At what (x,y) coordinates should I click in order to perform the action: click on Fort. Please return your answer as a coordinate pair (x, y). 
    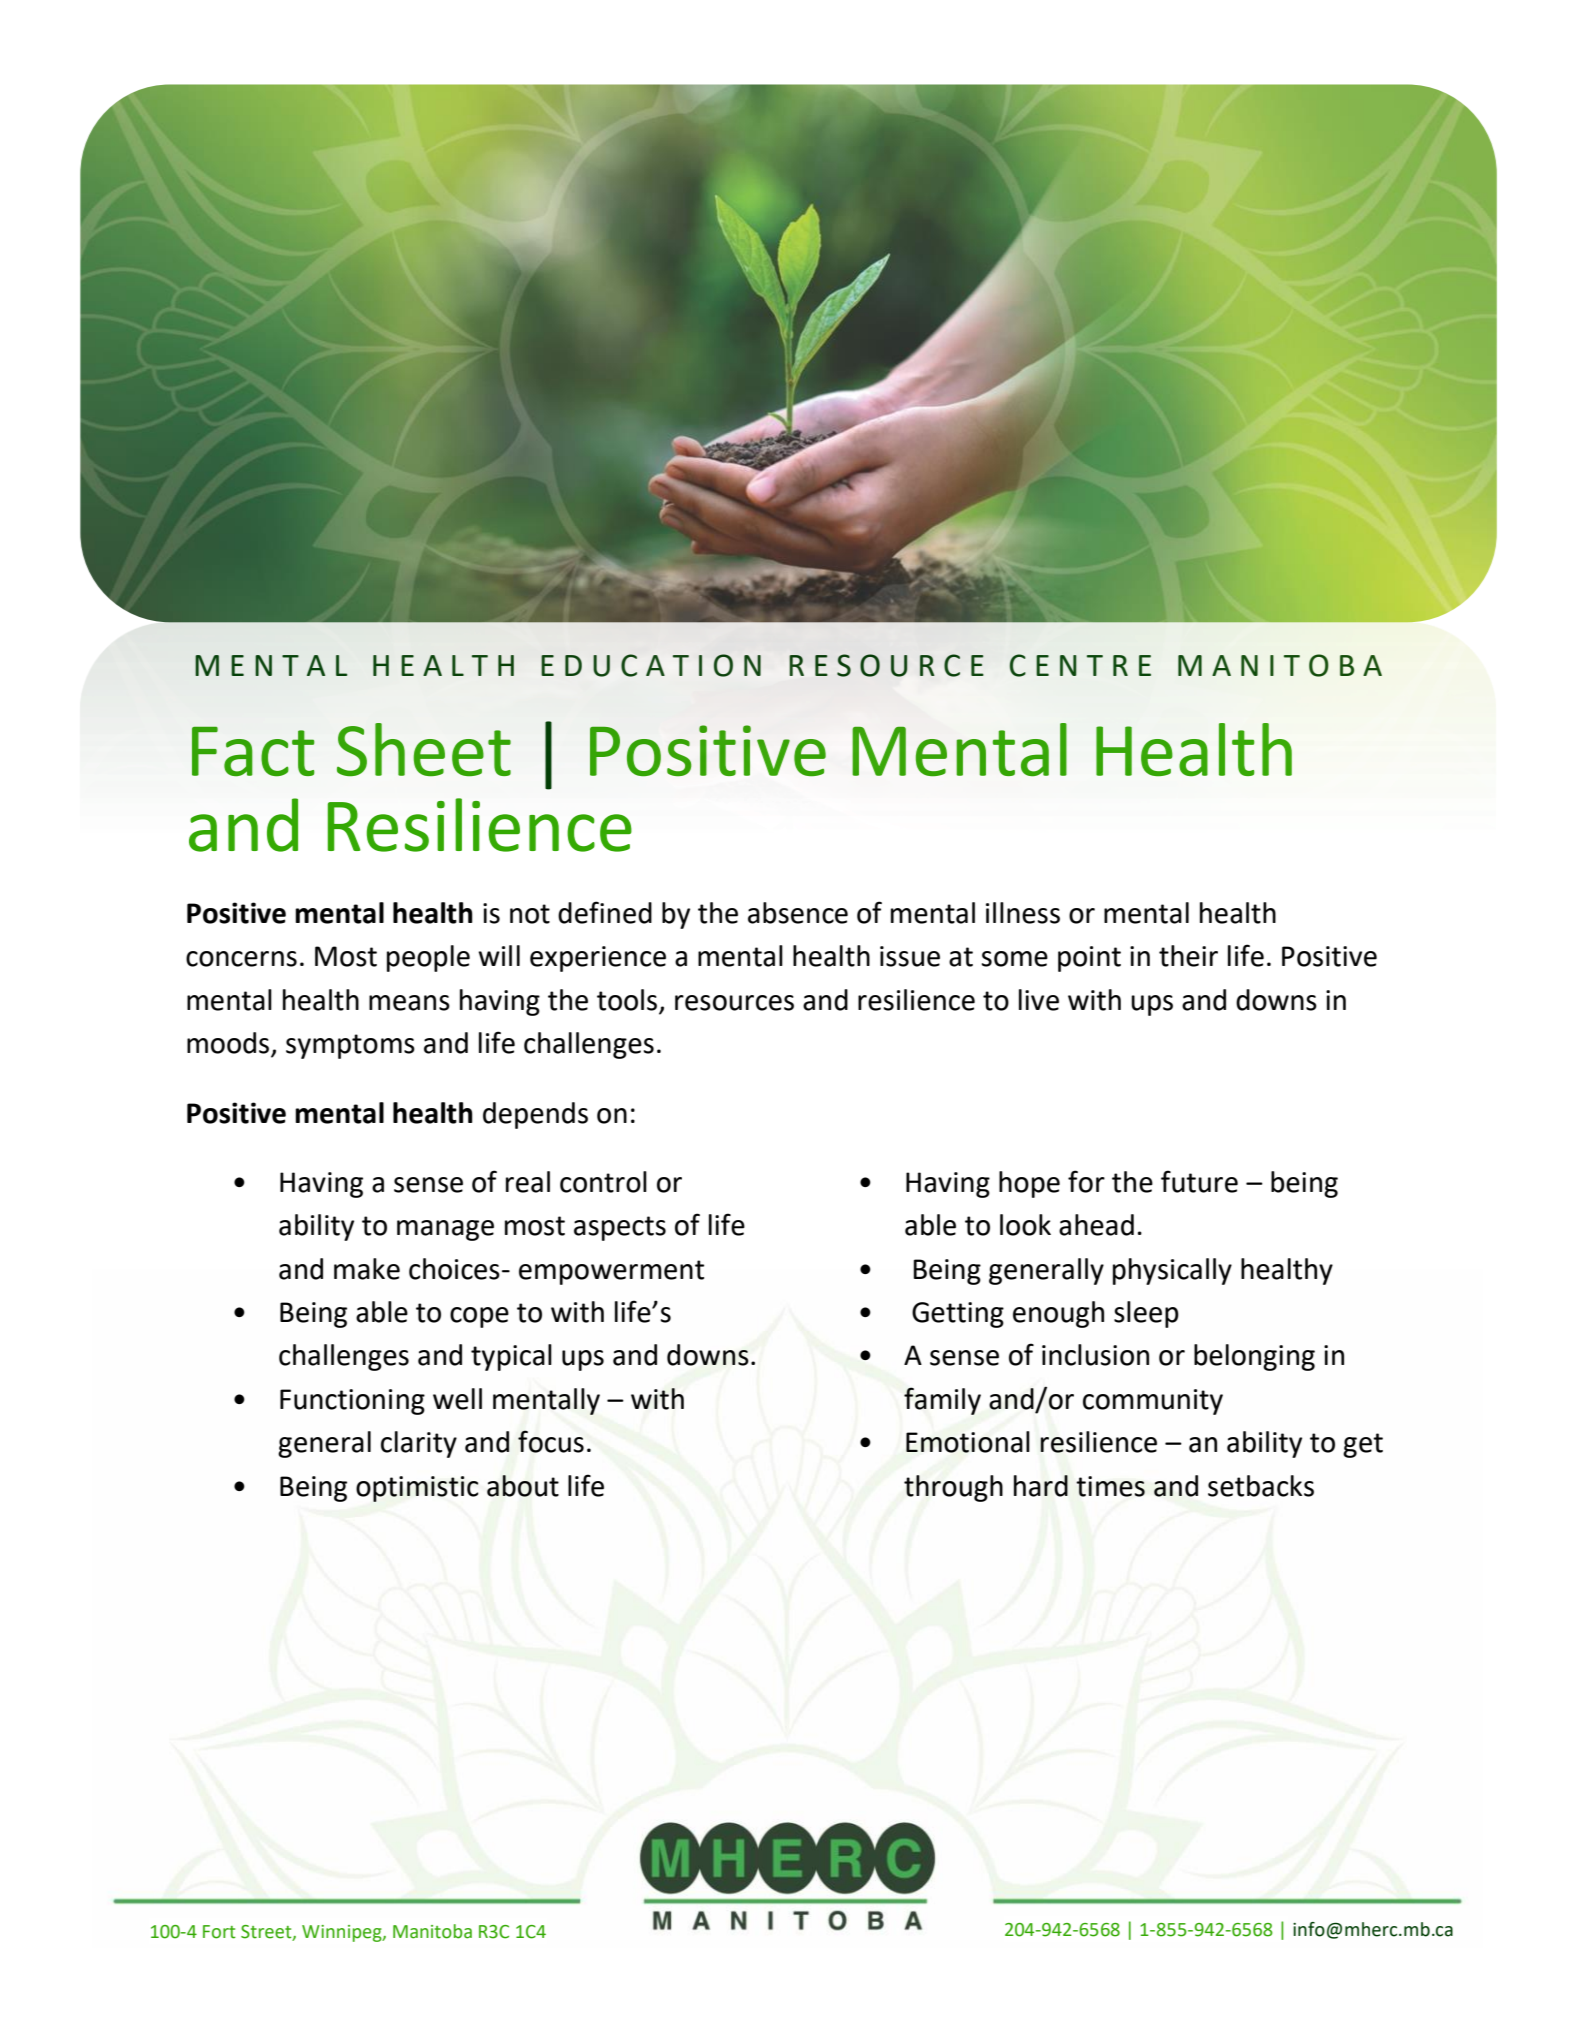
    Looking at the image, I should click on (219, 1932).
